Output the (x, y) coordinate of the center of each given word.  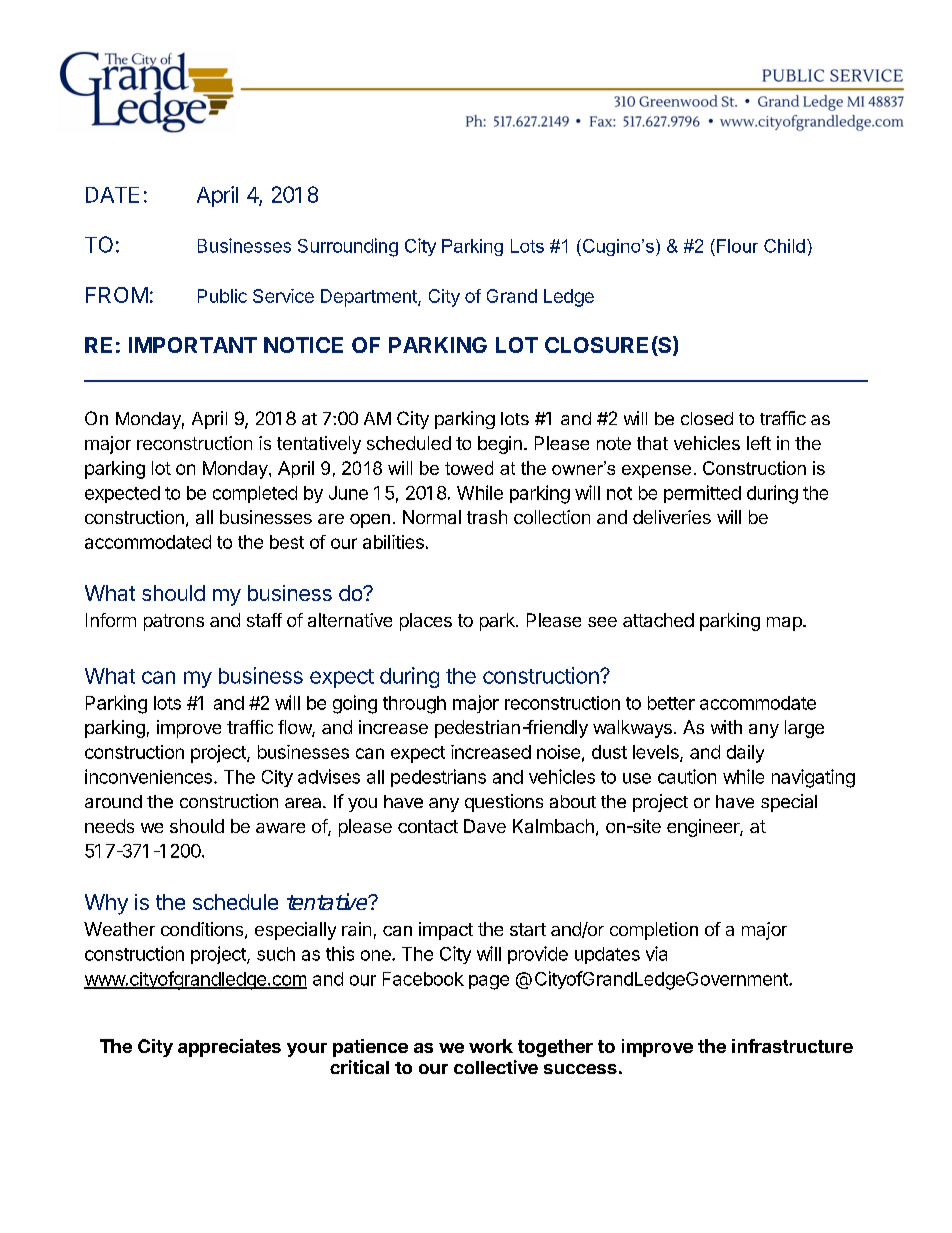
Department (370, 298)
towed (469, 468)
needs (109, 826)
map (785, 624)
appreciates (229, 1048)
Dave (485, 826)
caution (687, 776)
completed (255, 494)
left (759, 443)
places (426, 622)
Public (222, 296)
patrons (174, 622)
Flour (737, 246)
